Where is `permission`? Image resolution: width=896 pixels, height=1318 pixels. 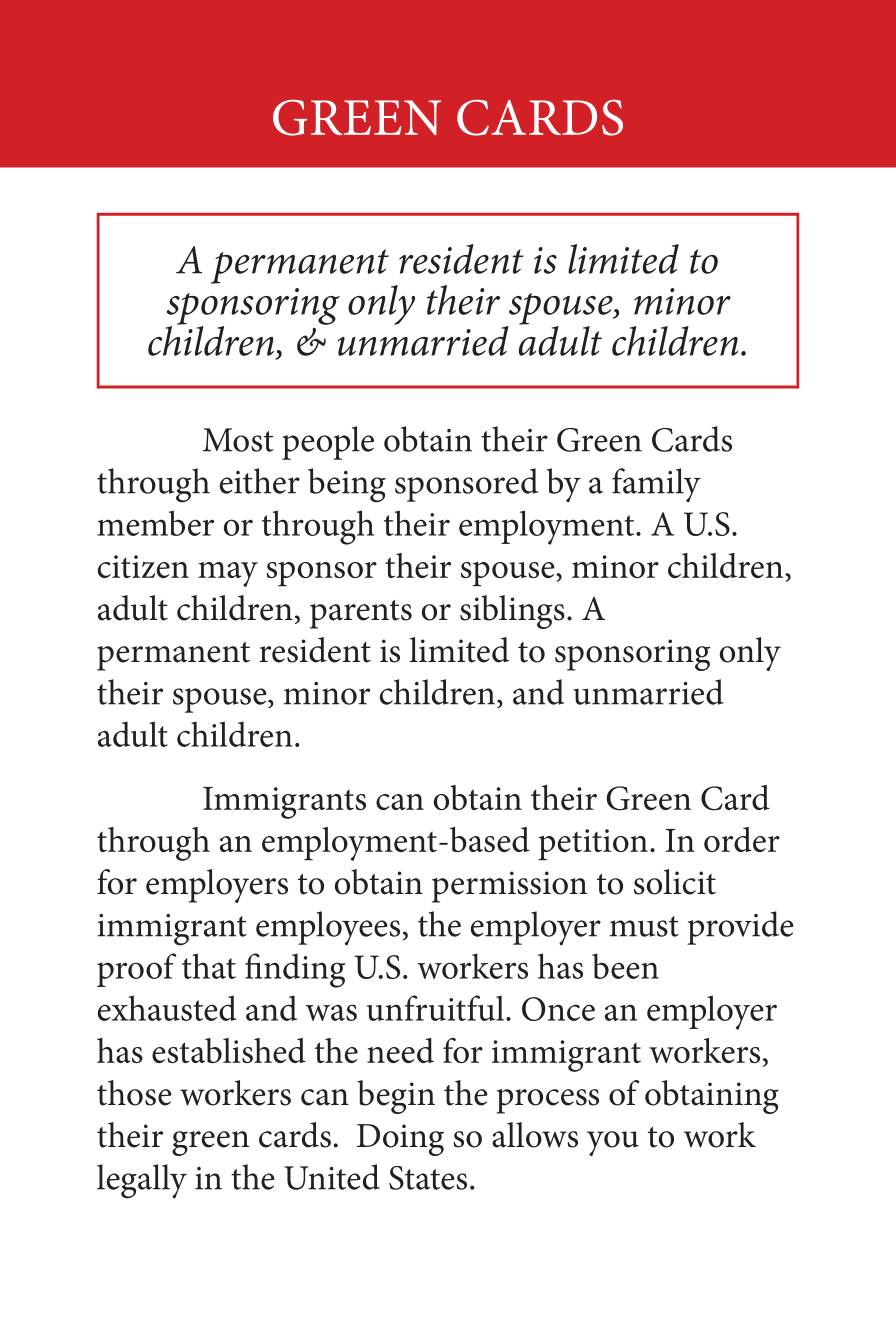 permission is located at coordinates (509, 887).
